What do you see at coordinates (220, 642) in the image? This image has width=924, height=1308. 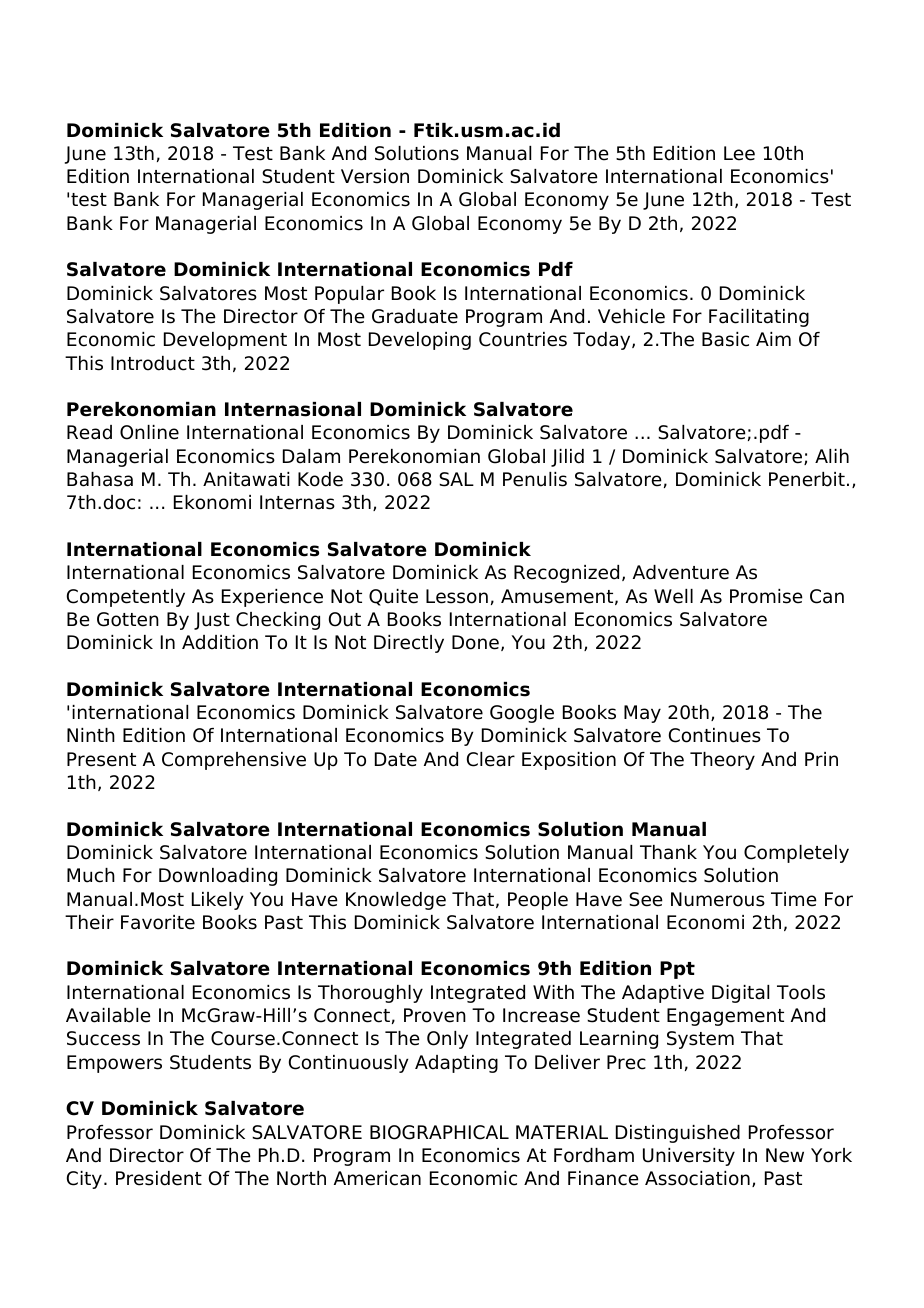 I see `Addition` at bounding box center [220, 642].
